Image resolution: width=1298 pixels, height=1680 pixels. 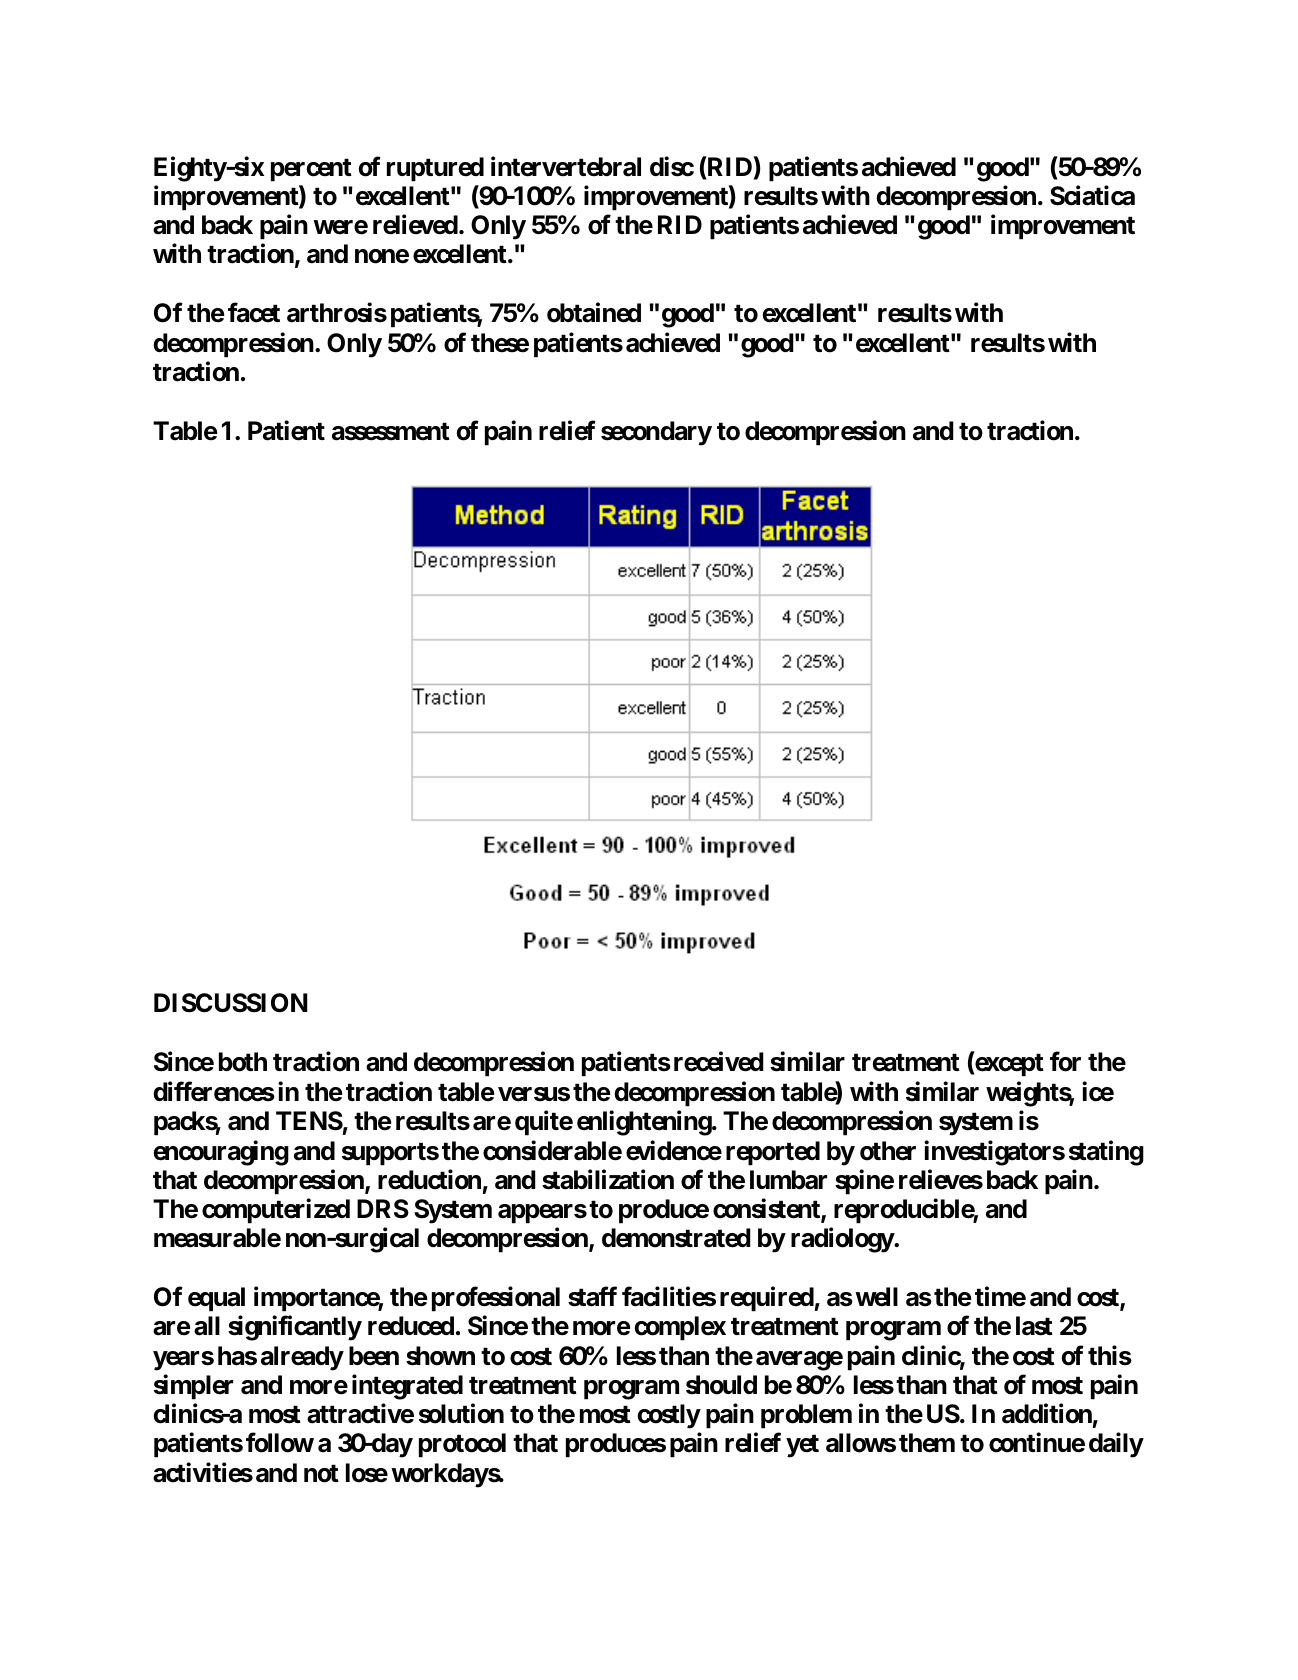 What do you see at coordinates (311, 170) in the screenshot?
I see `percent` at bounding box center [311, 170].
